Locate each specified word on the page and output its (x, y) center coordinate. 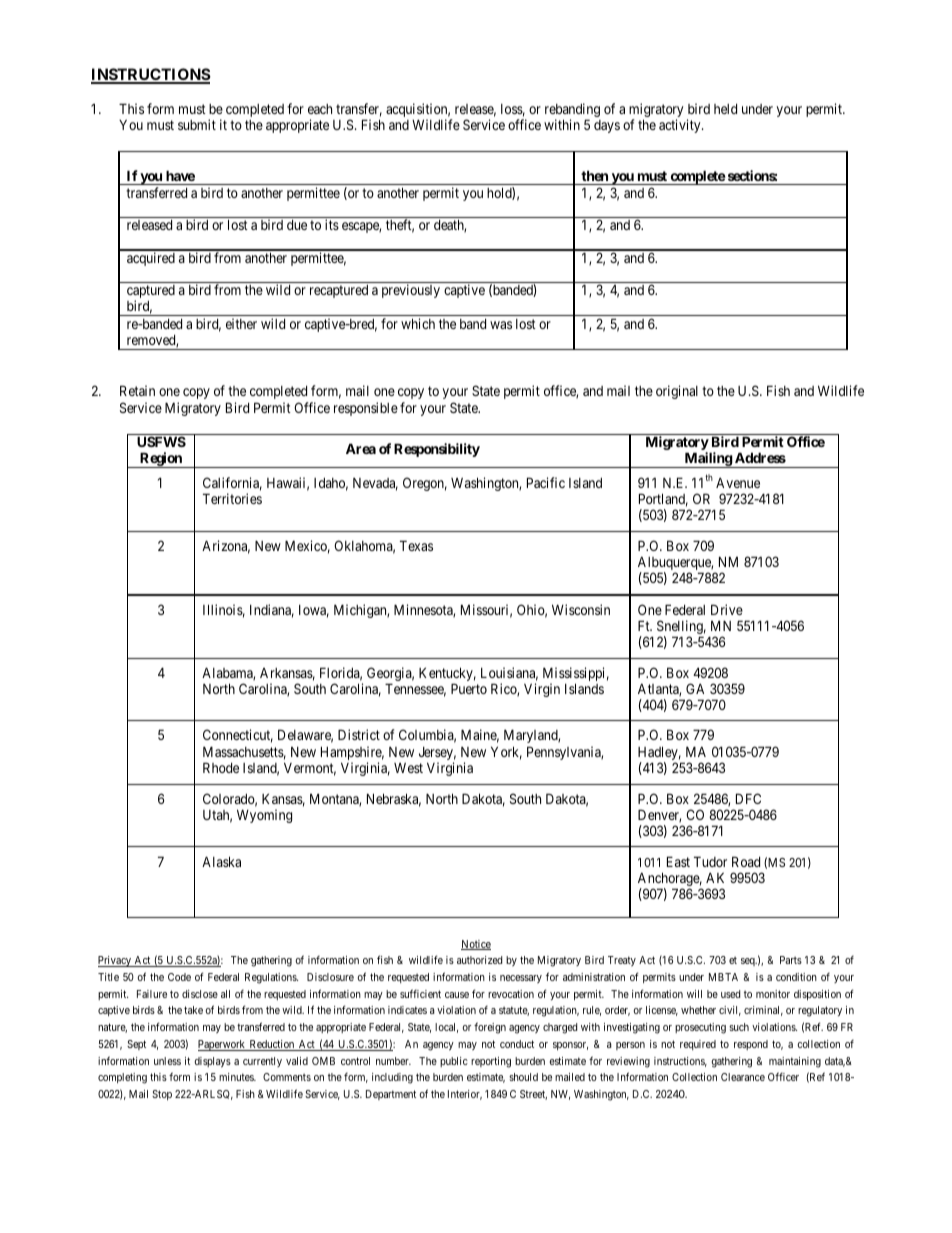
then (594, 175)
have (180, 175)
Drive (727, 609)
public (454, 1062)
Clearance (743, 1077)
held (725, 109)
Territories (232, 498)
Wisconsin (581, 609)
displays (212, 1062)
